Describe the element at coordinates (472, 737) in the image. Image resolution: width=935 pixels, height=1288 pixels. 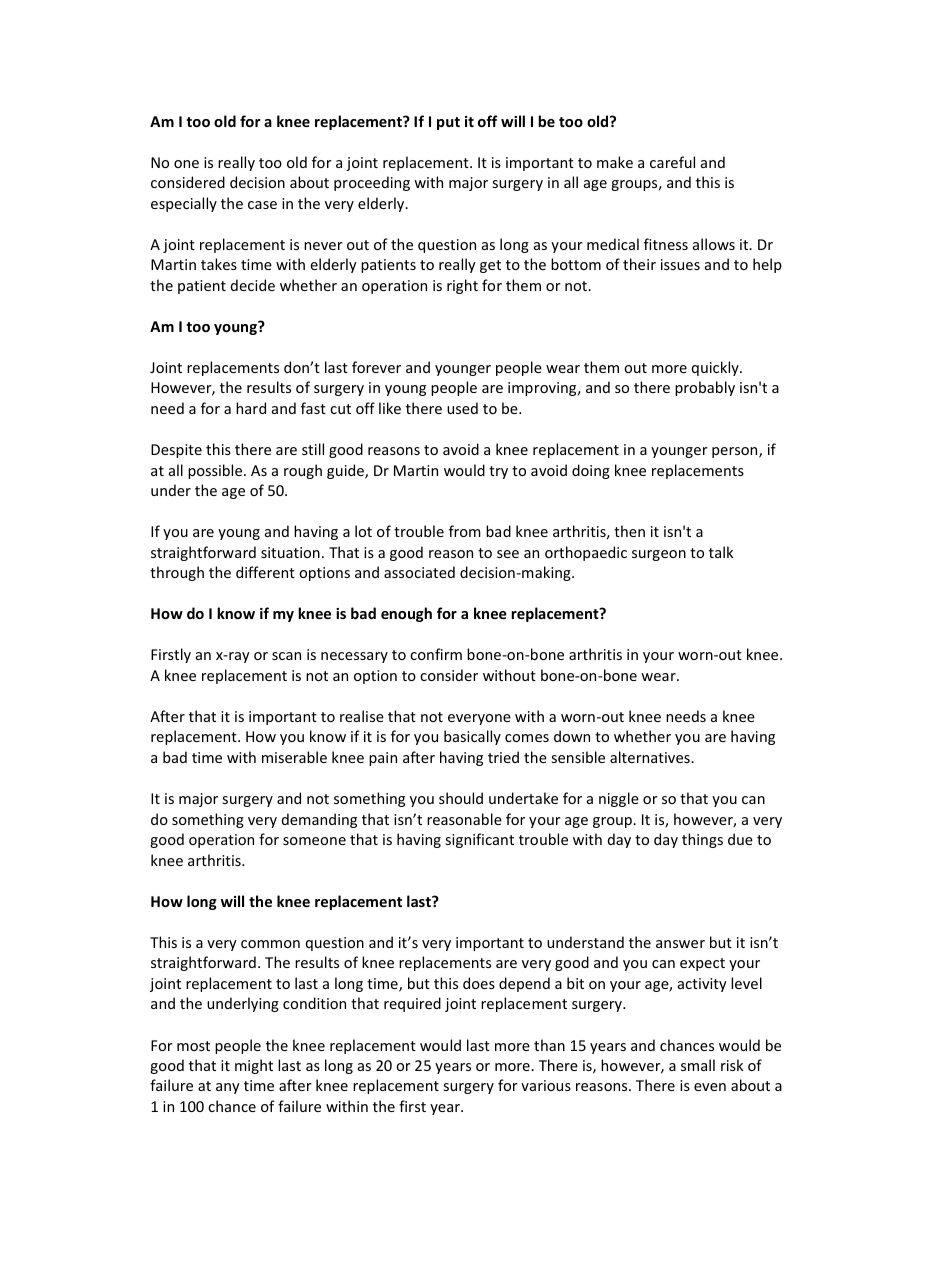
I see `basically` at that location.
